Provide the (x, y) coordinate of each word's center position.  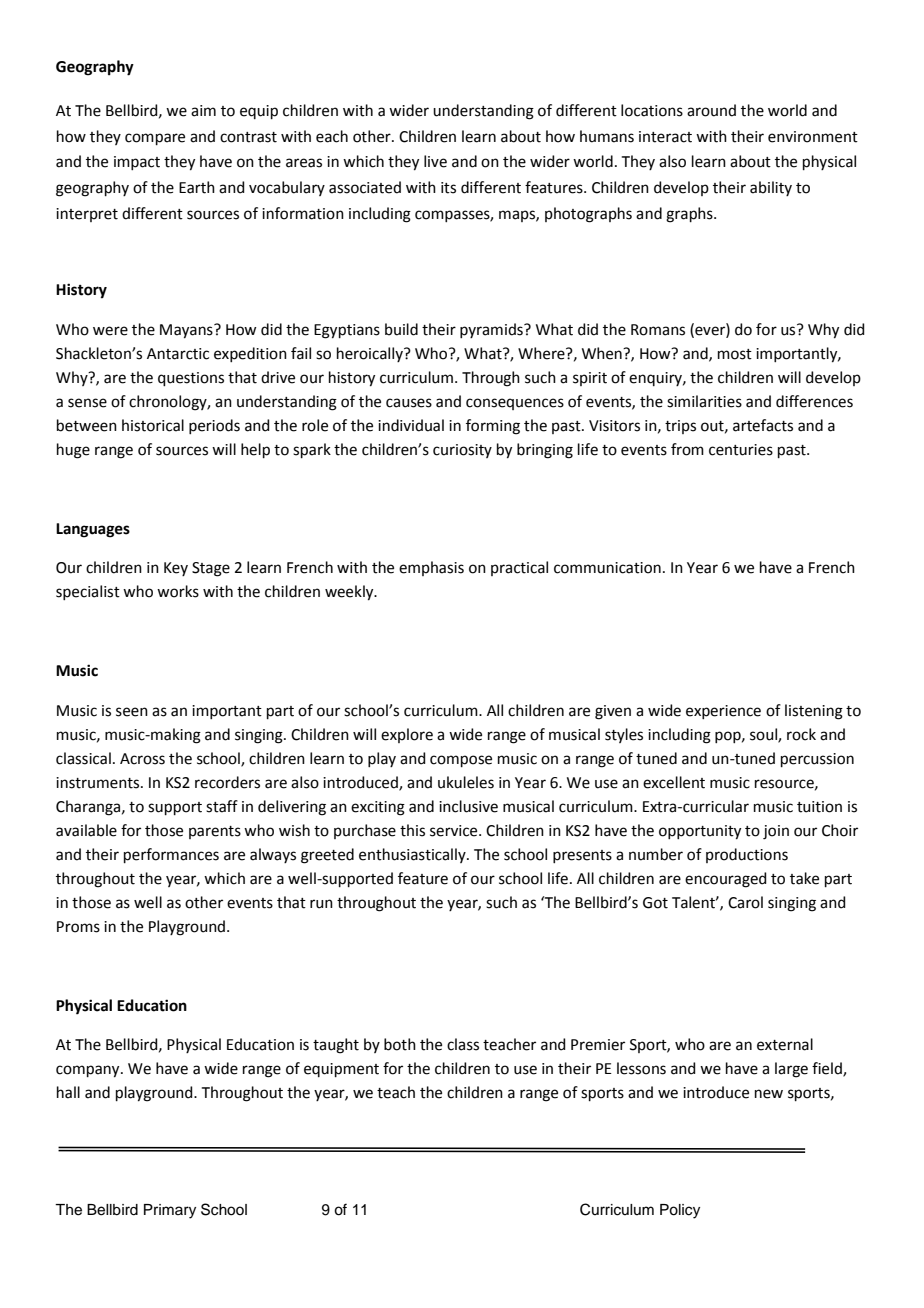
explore (407, 735)
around (711, 110)
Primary (170, 1211)
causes (409, 403)
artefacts (763, 425)
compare (155, 139)
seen (132, 712)
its (448, 188)
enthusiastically (413, 855)
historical (153, 425)
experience (723, 712)
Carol (745, 902)
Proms (78, 927)
